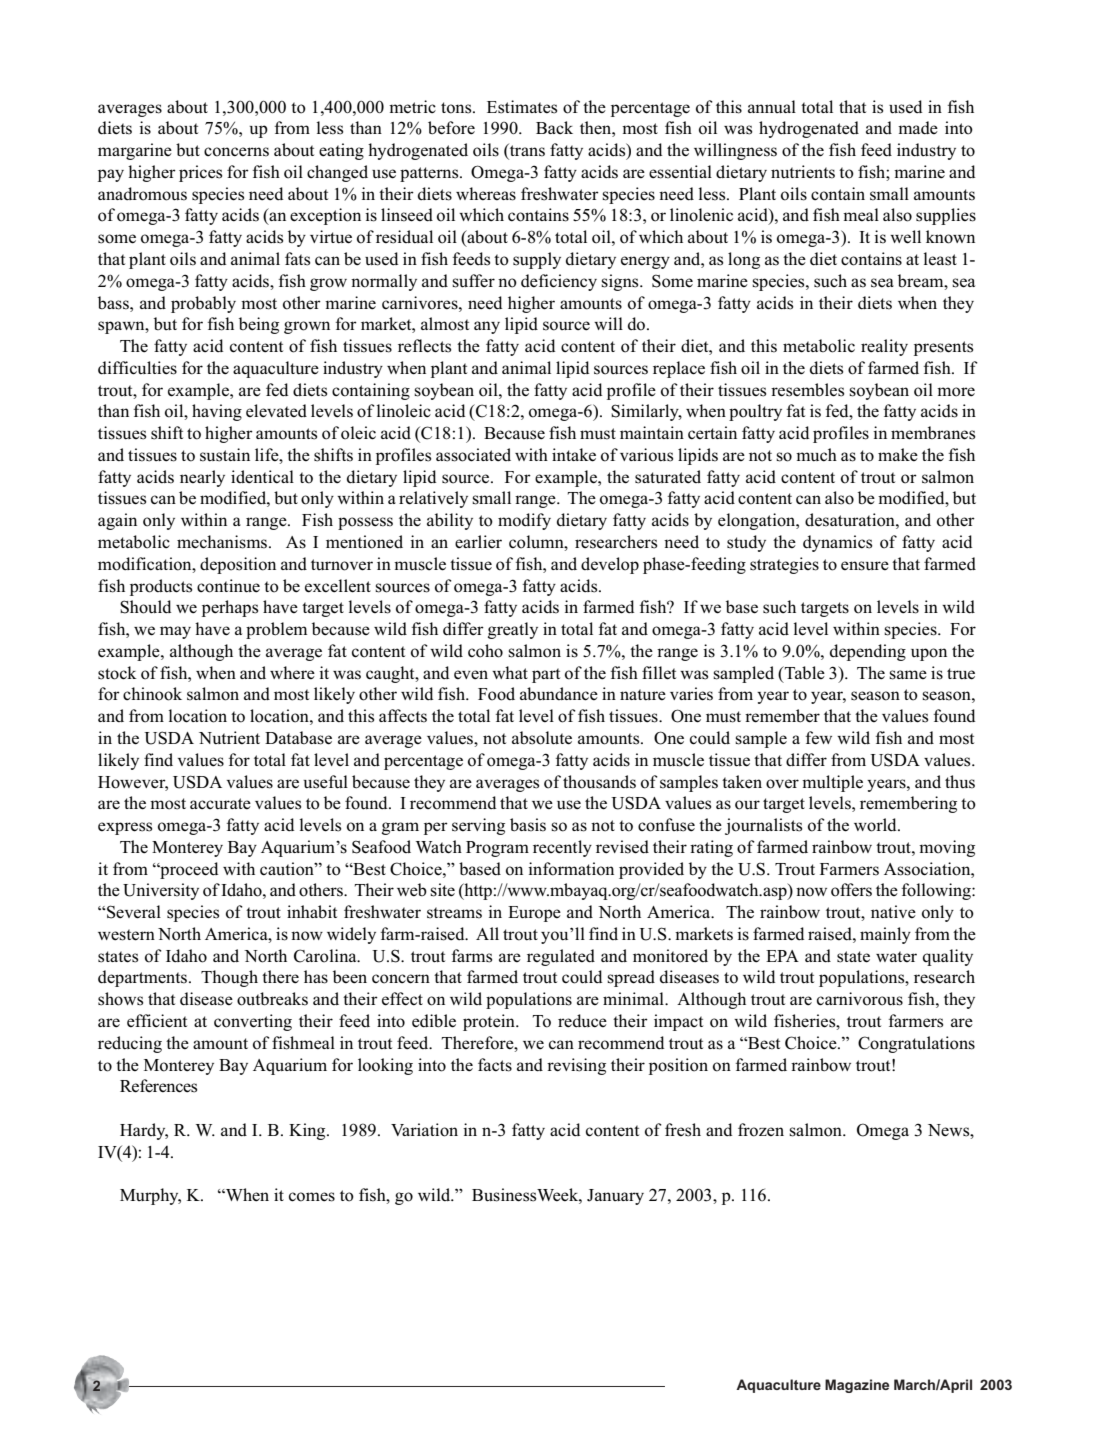  Describe the element at coordinates (916, 1044) in the screenshot. I see `Congratulations` at that location.
